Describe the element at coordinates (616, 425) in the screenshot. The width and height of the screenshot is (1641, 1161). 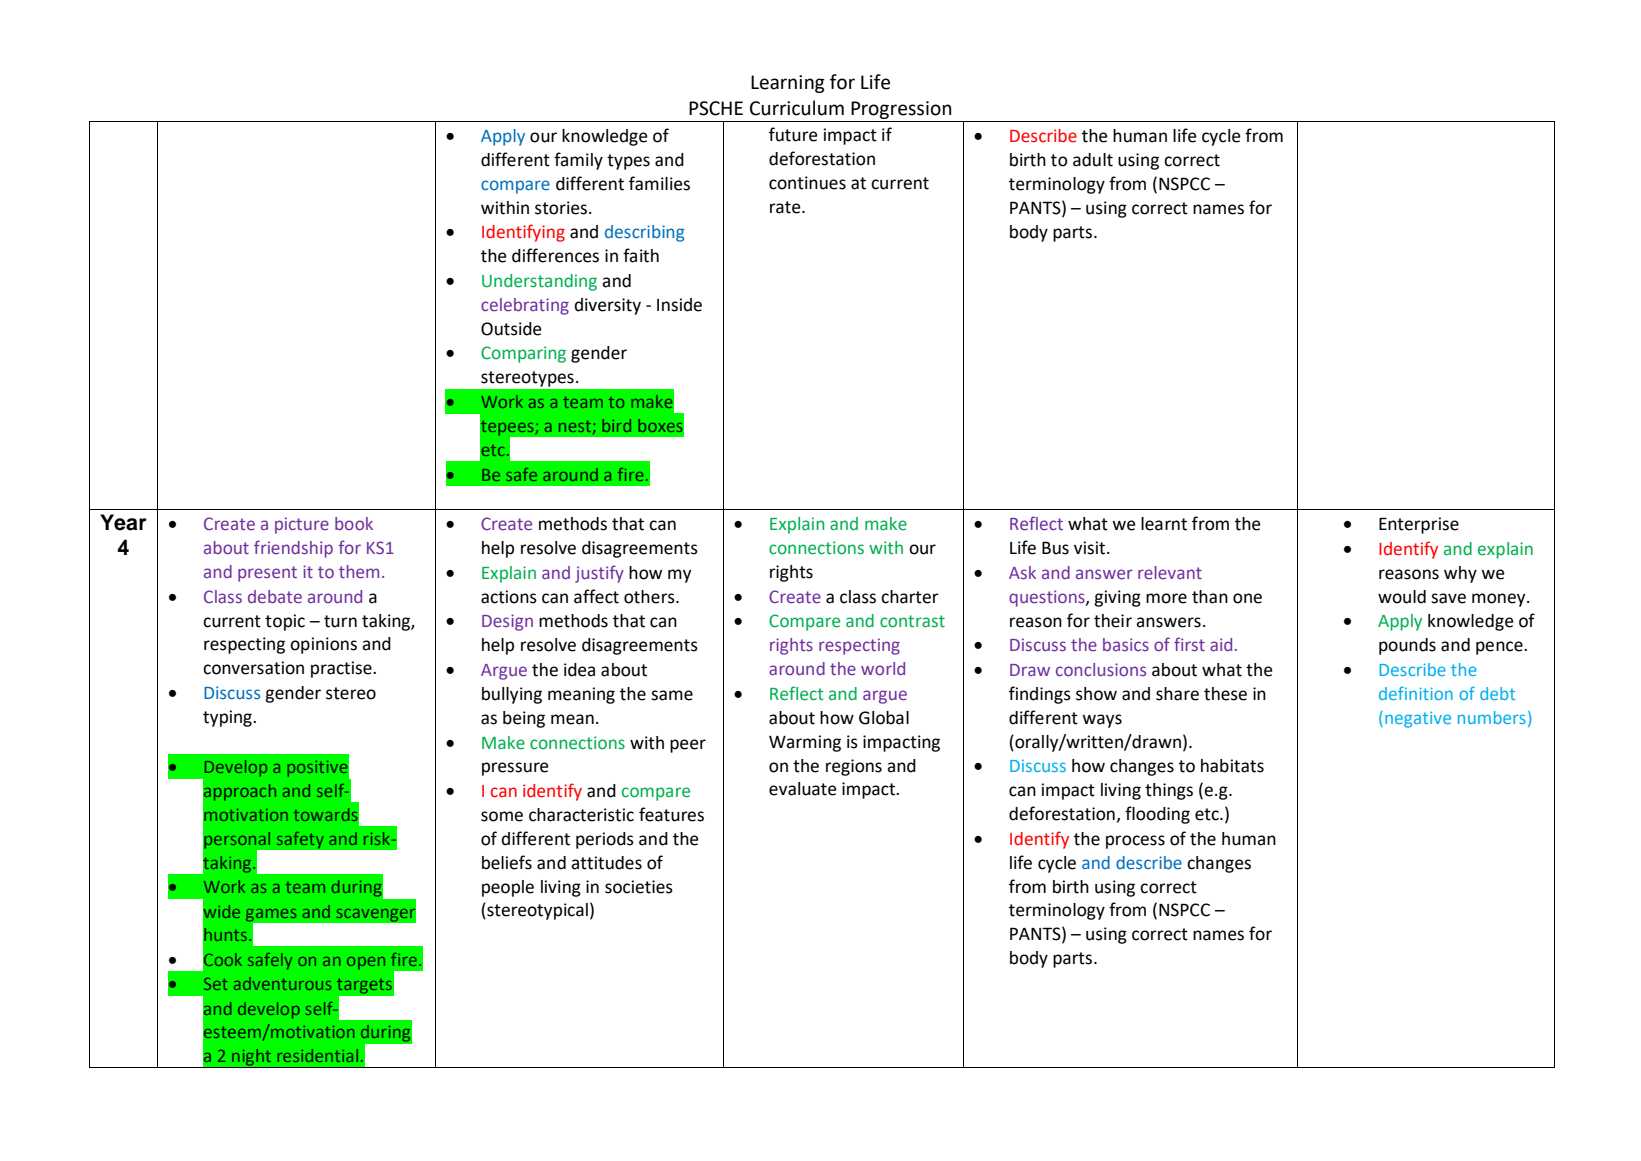
I see `bird` at that location.
